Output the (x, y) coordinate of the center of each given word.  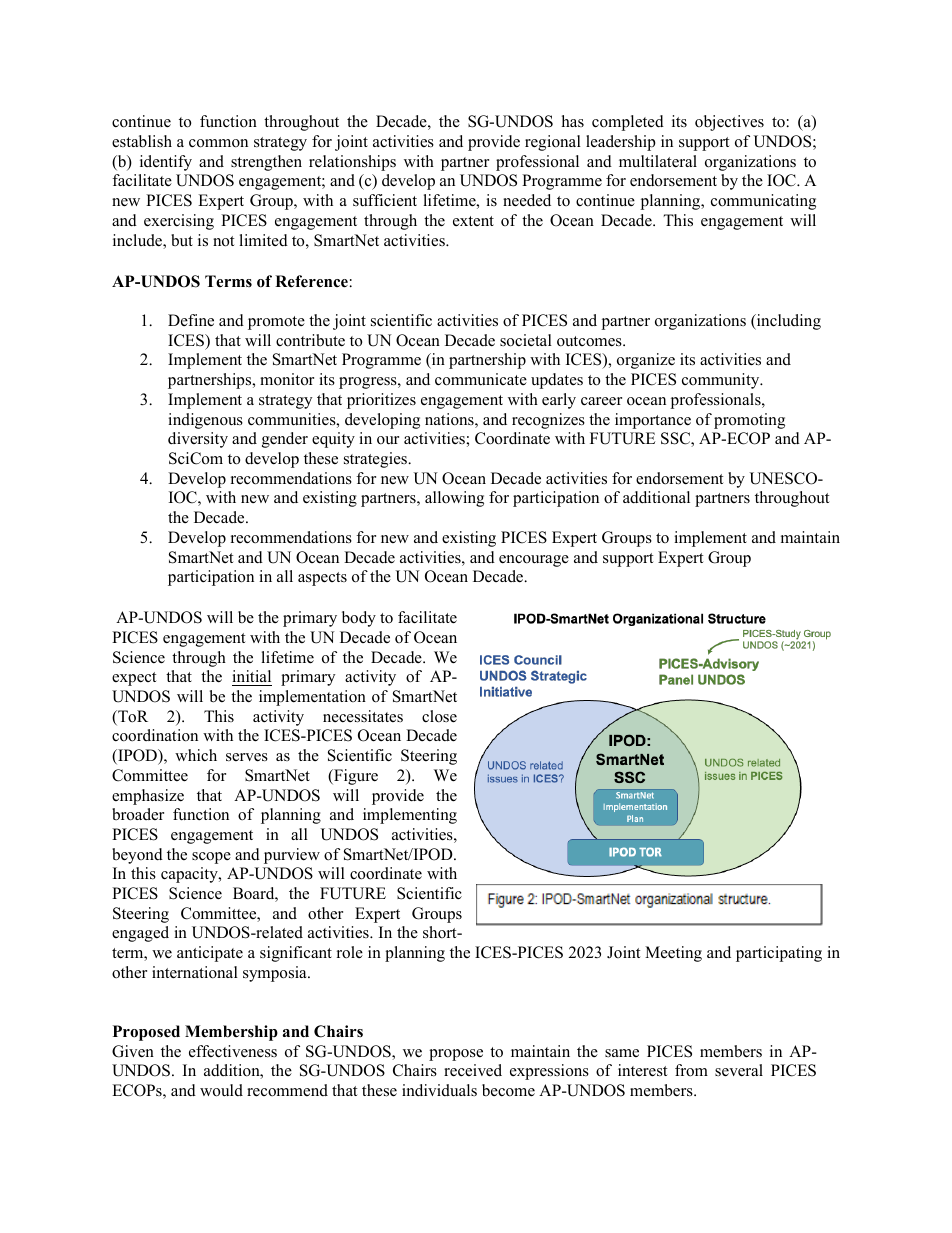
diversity (198, 440)
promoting (749, 421)
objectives (729, 123)
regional (553, 143)
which (196, 755)
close (439, 716)
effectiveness (233, 1051)
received (473, 1070)
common (218, 143)
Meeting (673, 954)
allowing (454, 499)
